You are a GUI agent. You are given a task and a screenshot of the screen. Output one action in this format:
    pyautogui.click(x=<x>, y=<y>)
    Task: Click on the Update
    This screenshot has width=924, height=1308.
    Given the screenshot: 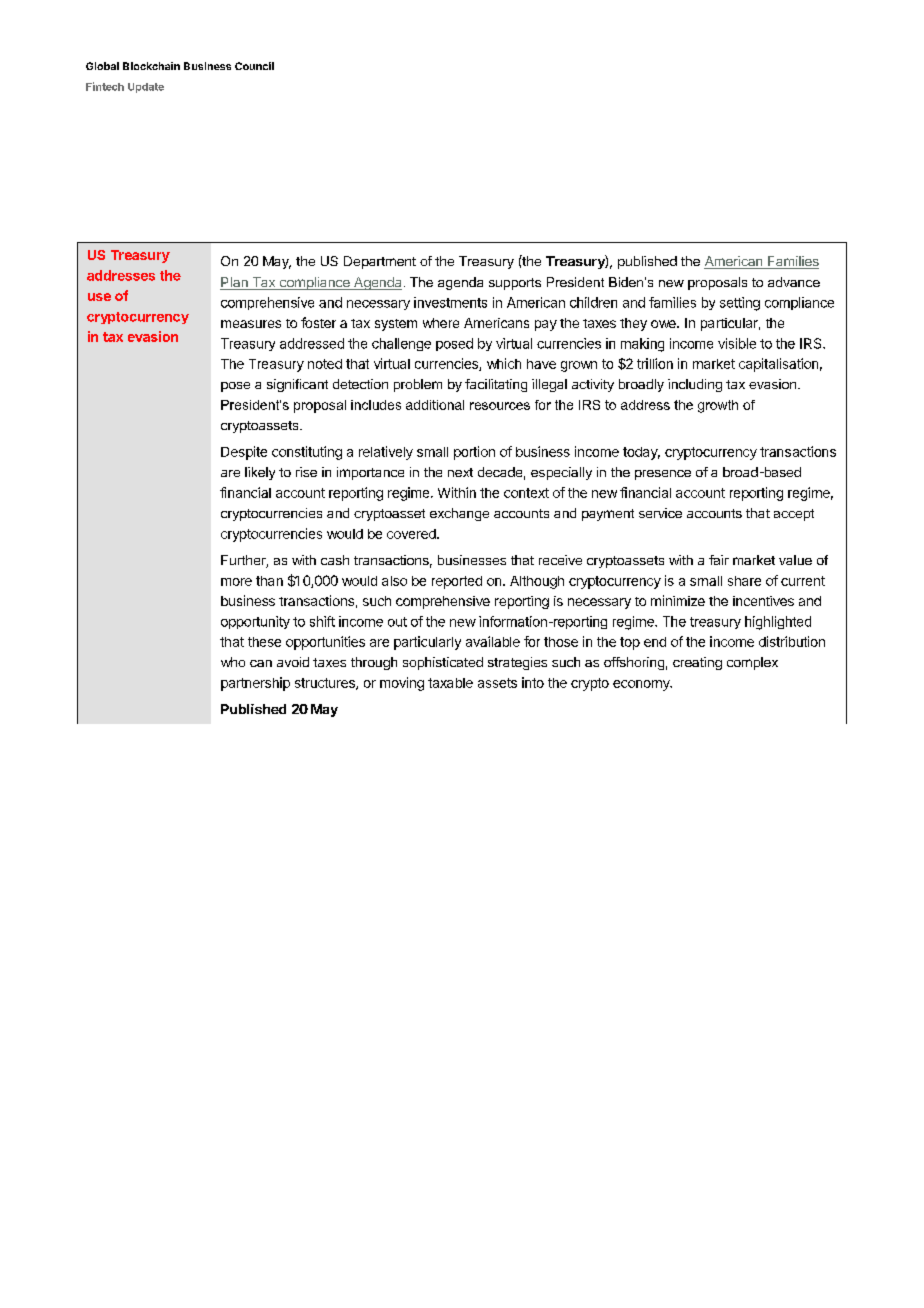 What is the action you would take?
    pyautogui.click(x=146, y=88)
